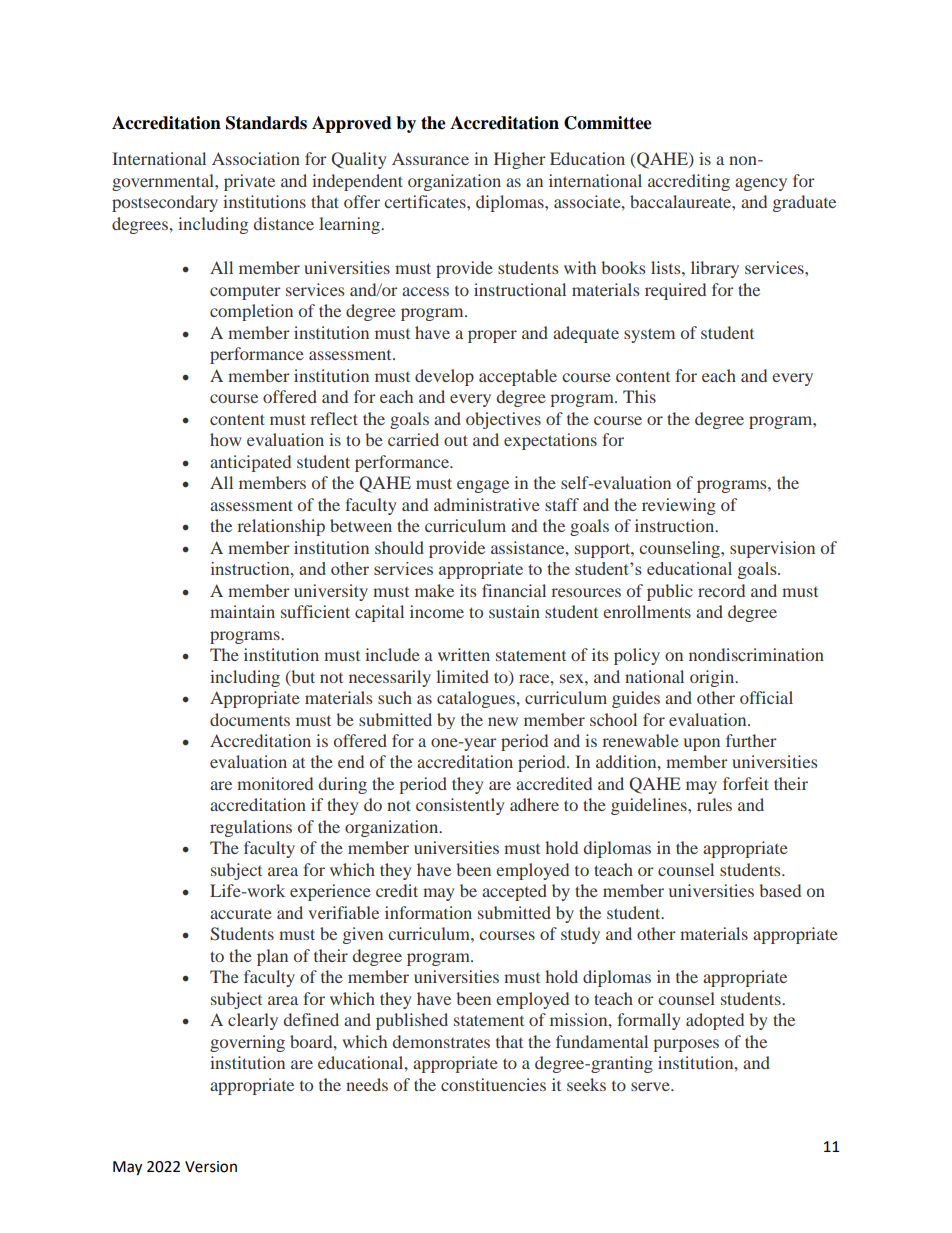 The image size is (952, 1233). What do you see at coordinates (256, 158) in the screenshot?
I see `Association` at bounding box center [256, 158].
